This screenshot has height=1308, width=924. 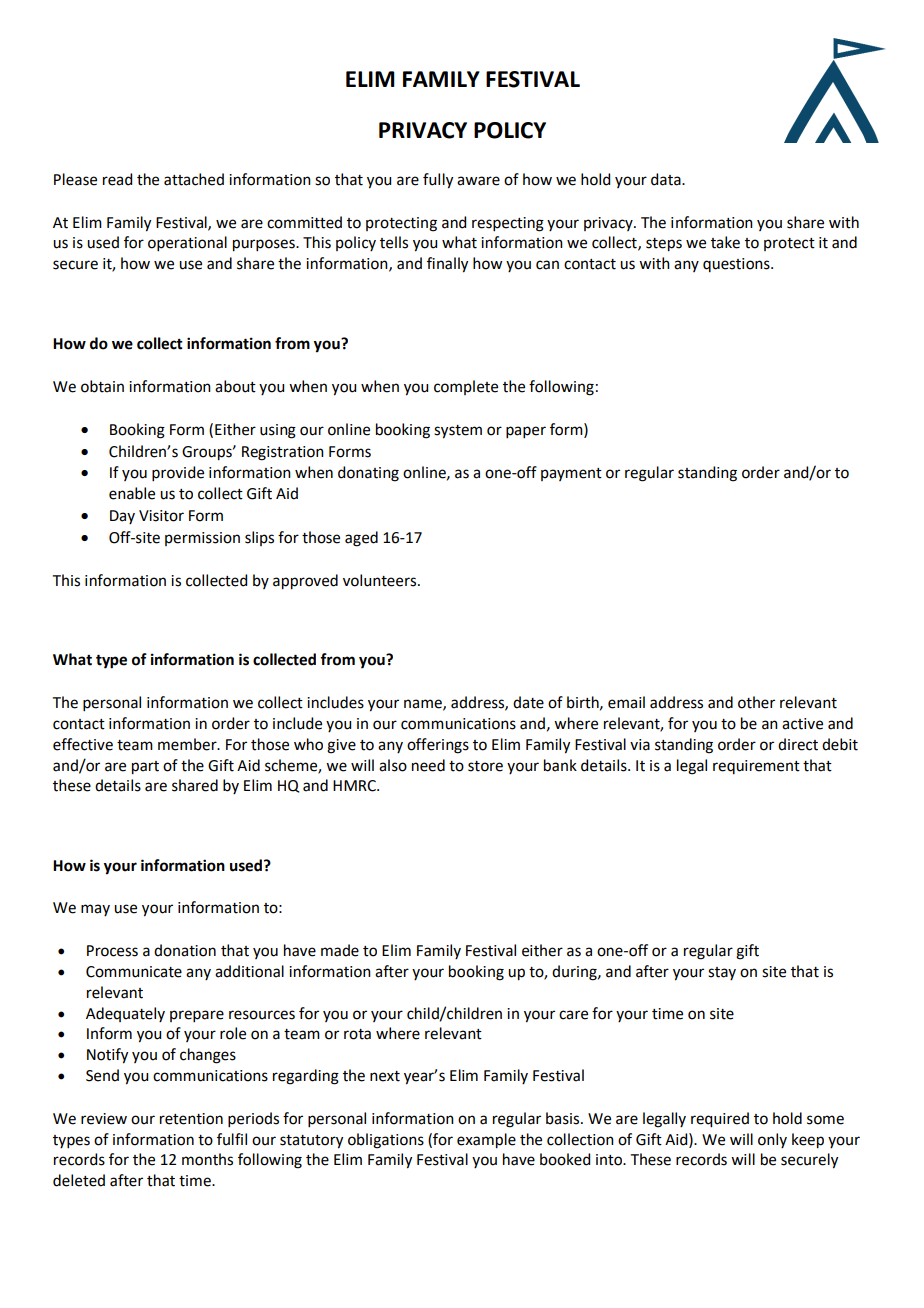 What do you see at coordinates (438, 181) in the screenshot?
I see `fully` at bounding box center [438, 181].
